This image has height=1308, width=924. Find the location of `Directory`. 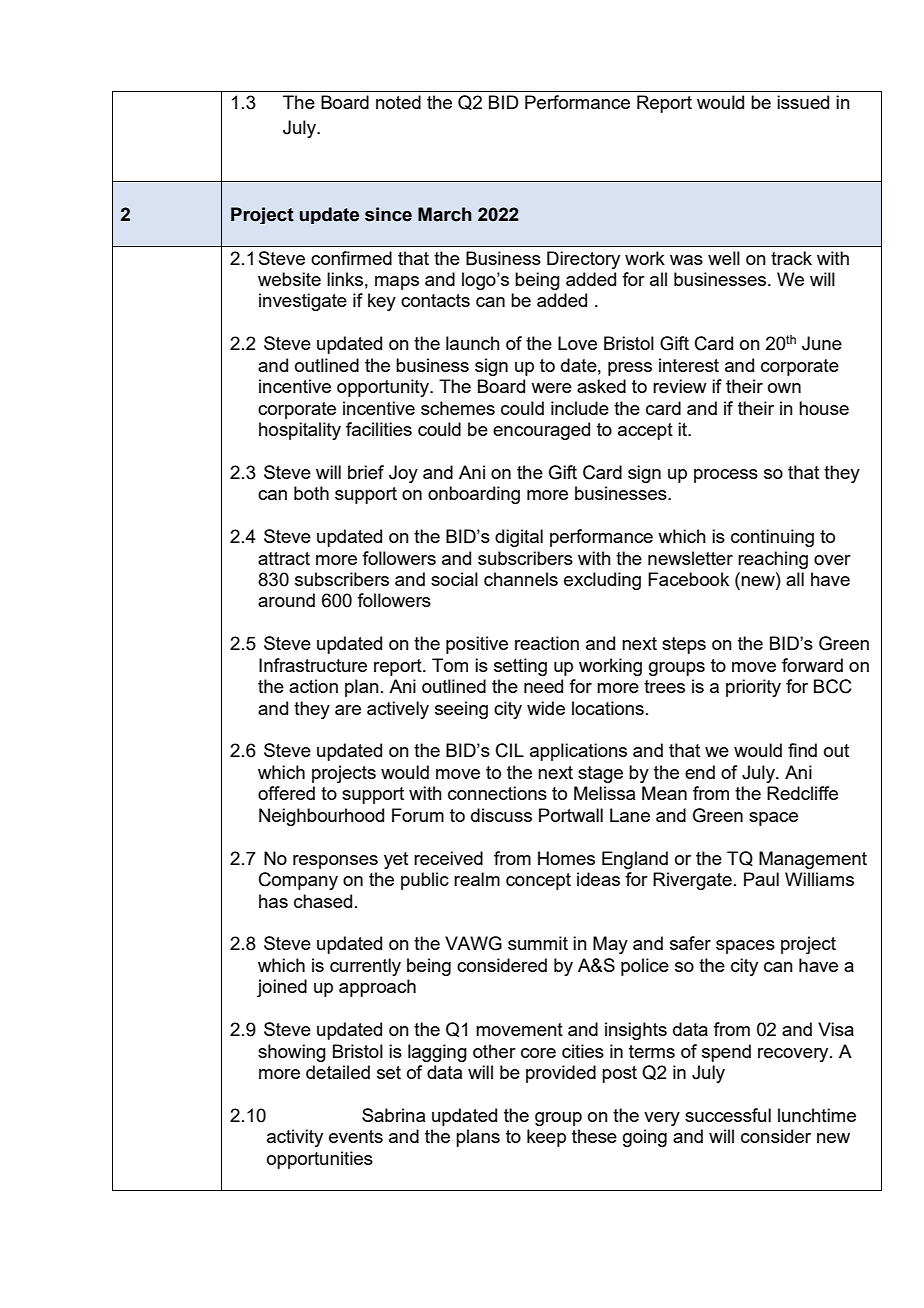

Directory is located at coordinates (583, 260).
